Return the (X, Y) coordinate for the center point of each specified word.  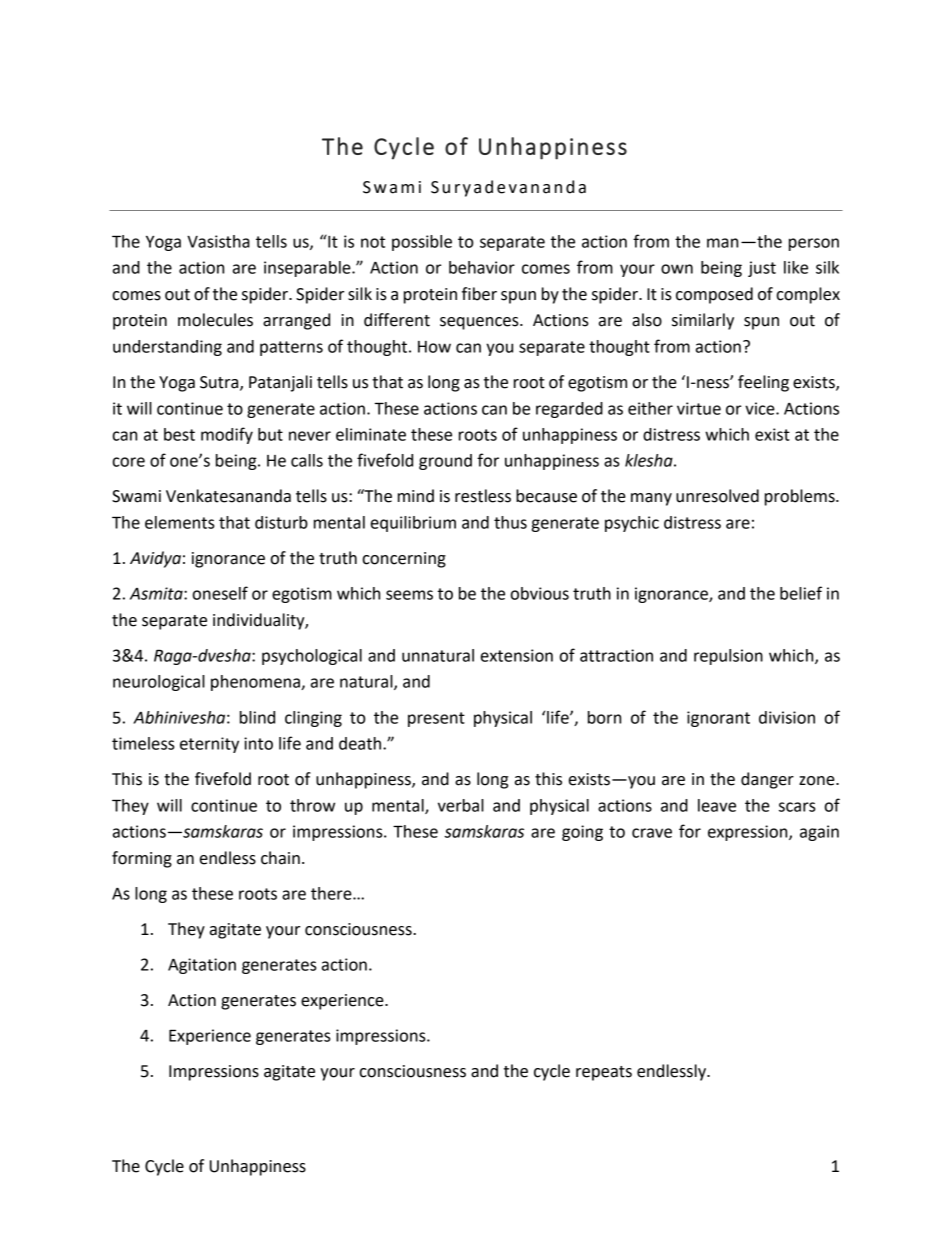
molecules (215, 320)
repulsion (728, 657)
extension (517, 655)
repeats (604, 1073)
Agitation (202, 966)
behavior (482, 267)
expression (749, 833)
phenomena (256, 683)
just (762, 269)
